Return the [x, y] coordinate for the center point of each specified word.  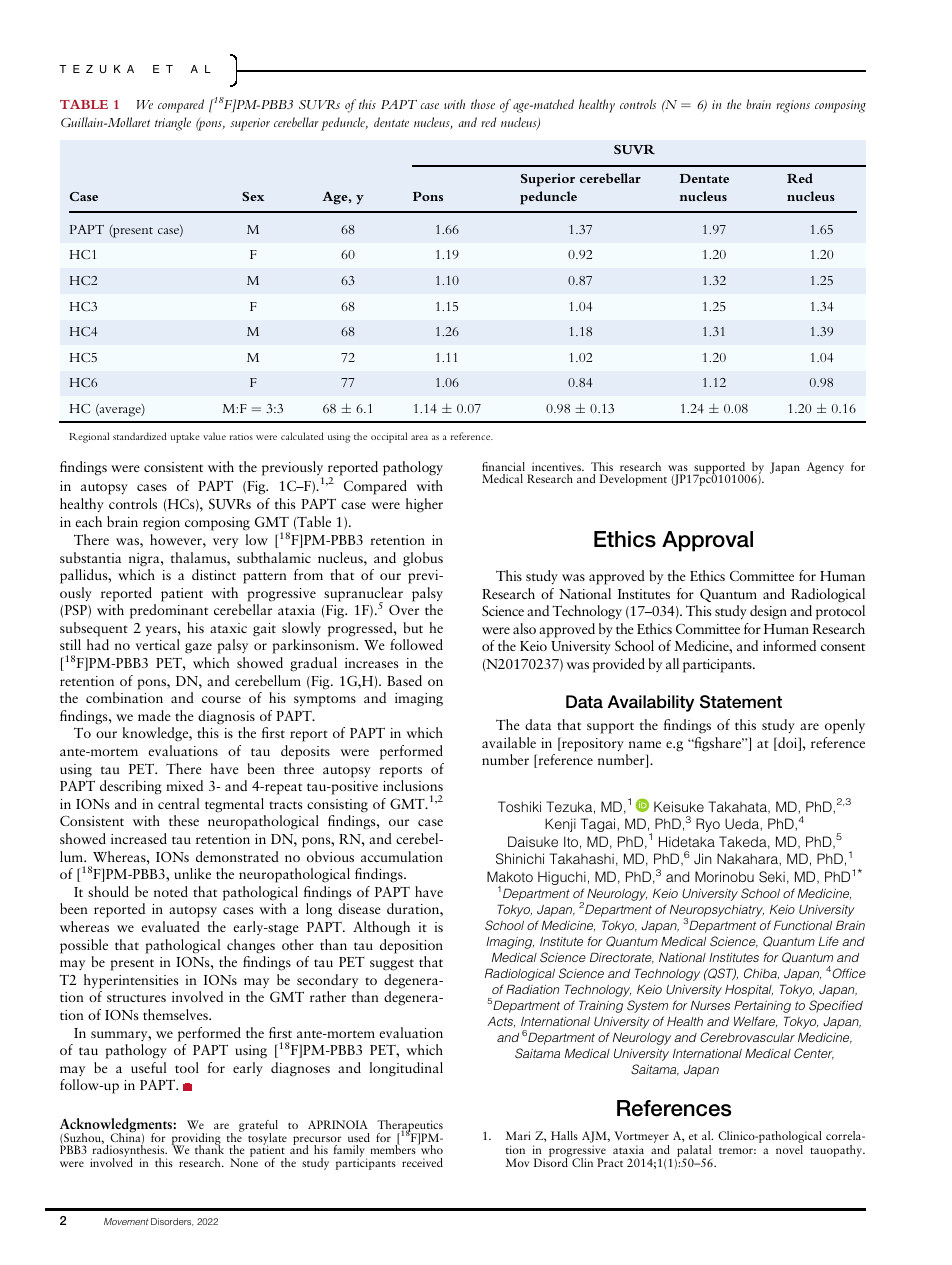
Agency [825, 468]
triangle [173, 124]
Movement [126, 1221]
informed [789, 645]
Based [404, 680]
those [483, 104]
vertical [158, 644]
